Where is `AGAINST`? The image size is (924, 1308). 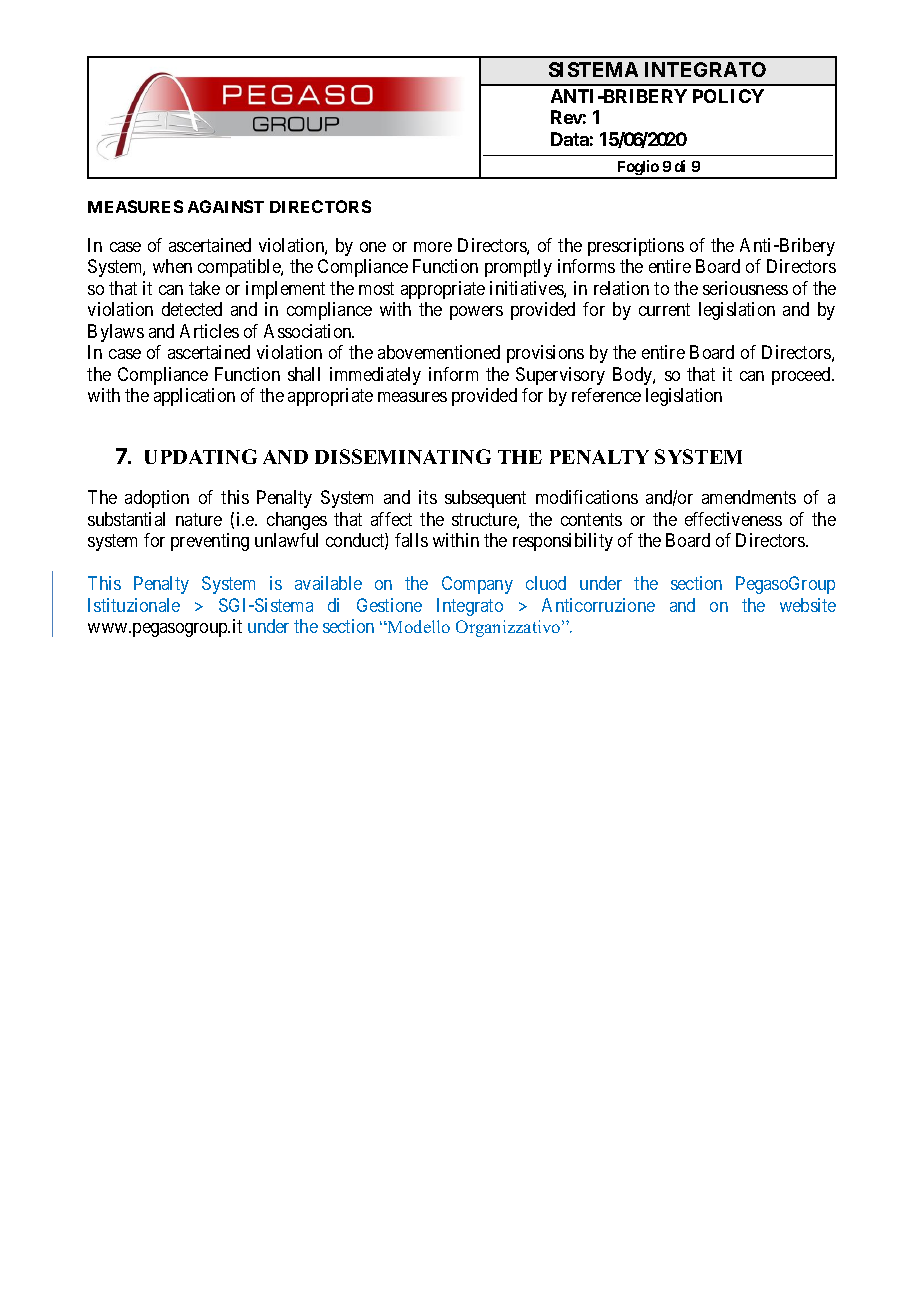
AGAINST is located at coordinates (226, 206).
